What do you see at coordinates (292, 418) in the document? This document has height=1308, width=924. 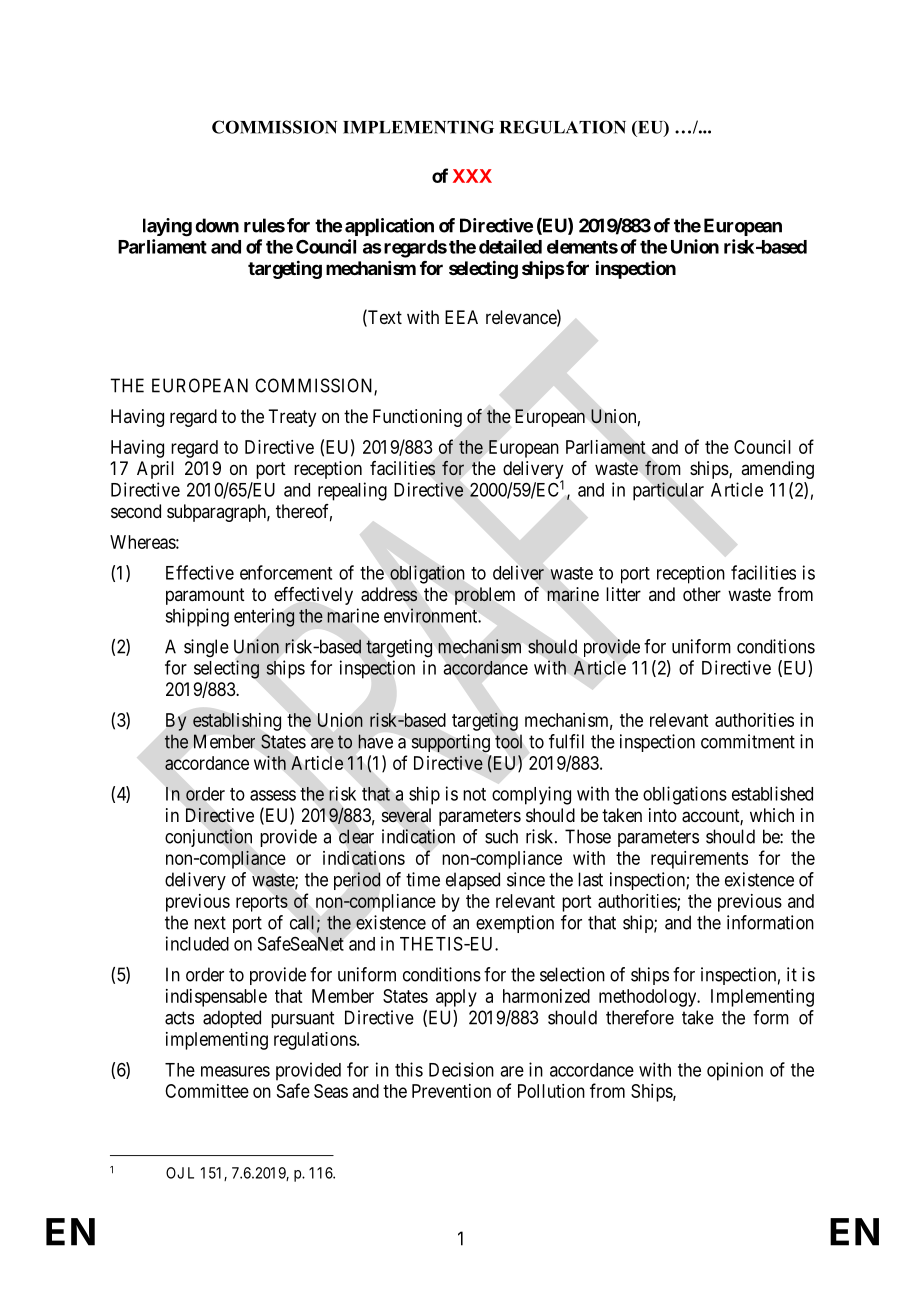 I see `Treaty` at bounding box center [292, 418].
